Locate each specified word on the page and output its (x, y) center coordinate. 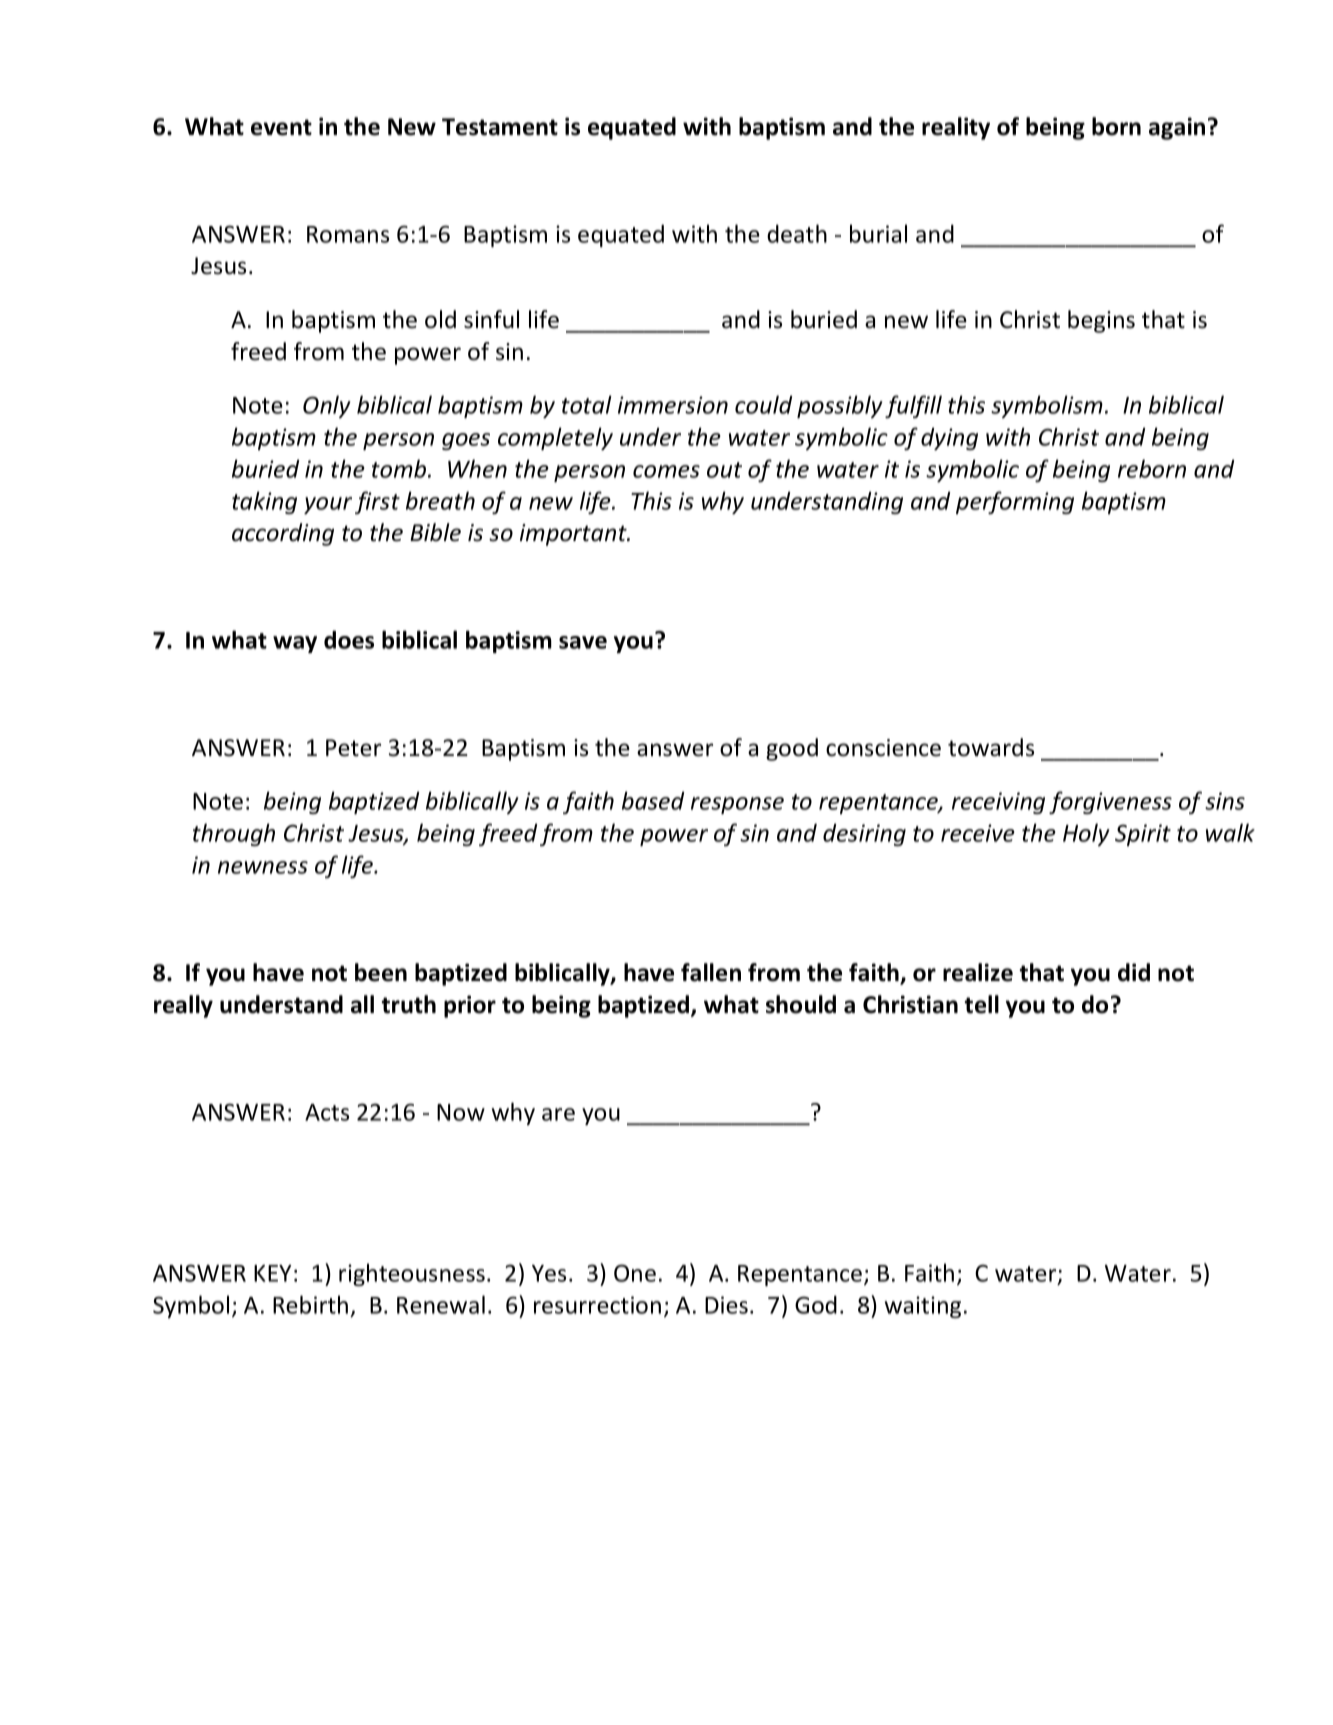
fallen (711, 972)
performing (1015, 502)
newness (263, 867)
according (283, 534)
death (797, 233)
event (281, 127)
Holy (1086, 834)
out (724, 470)
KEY (273, 1273)
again (1177, 128)
